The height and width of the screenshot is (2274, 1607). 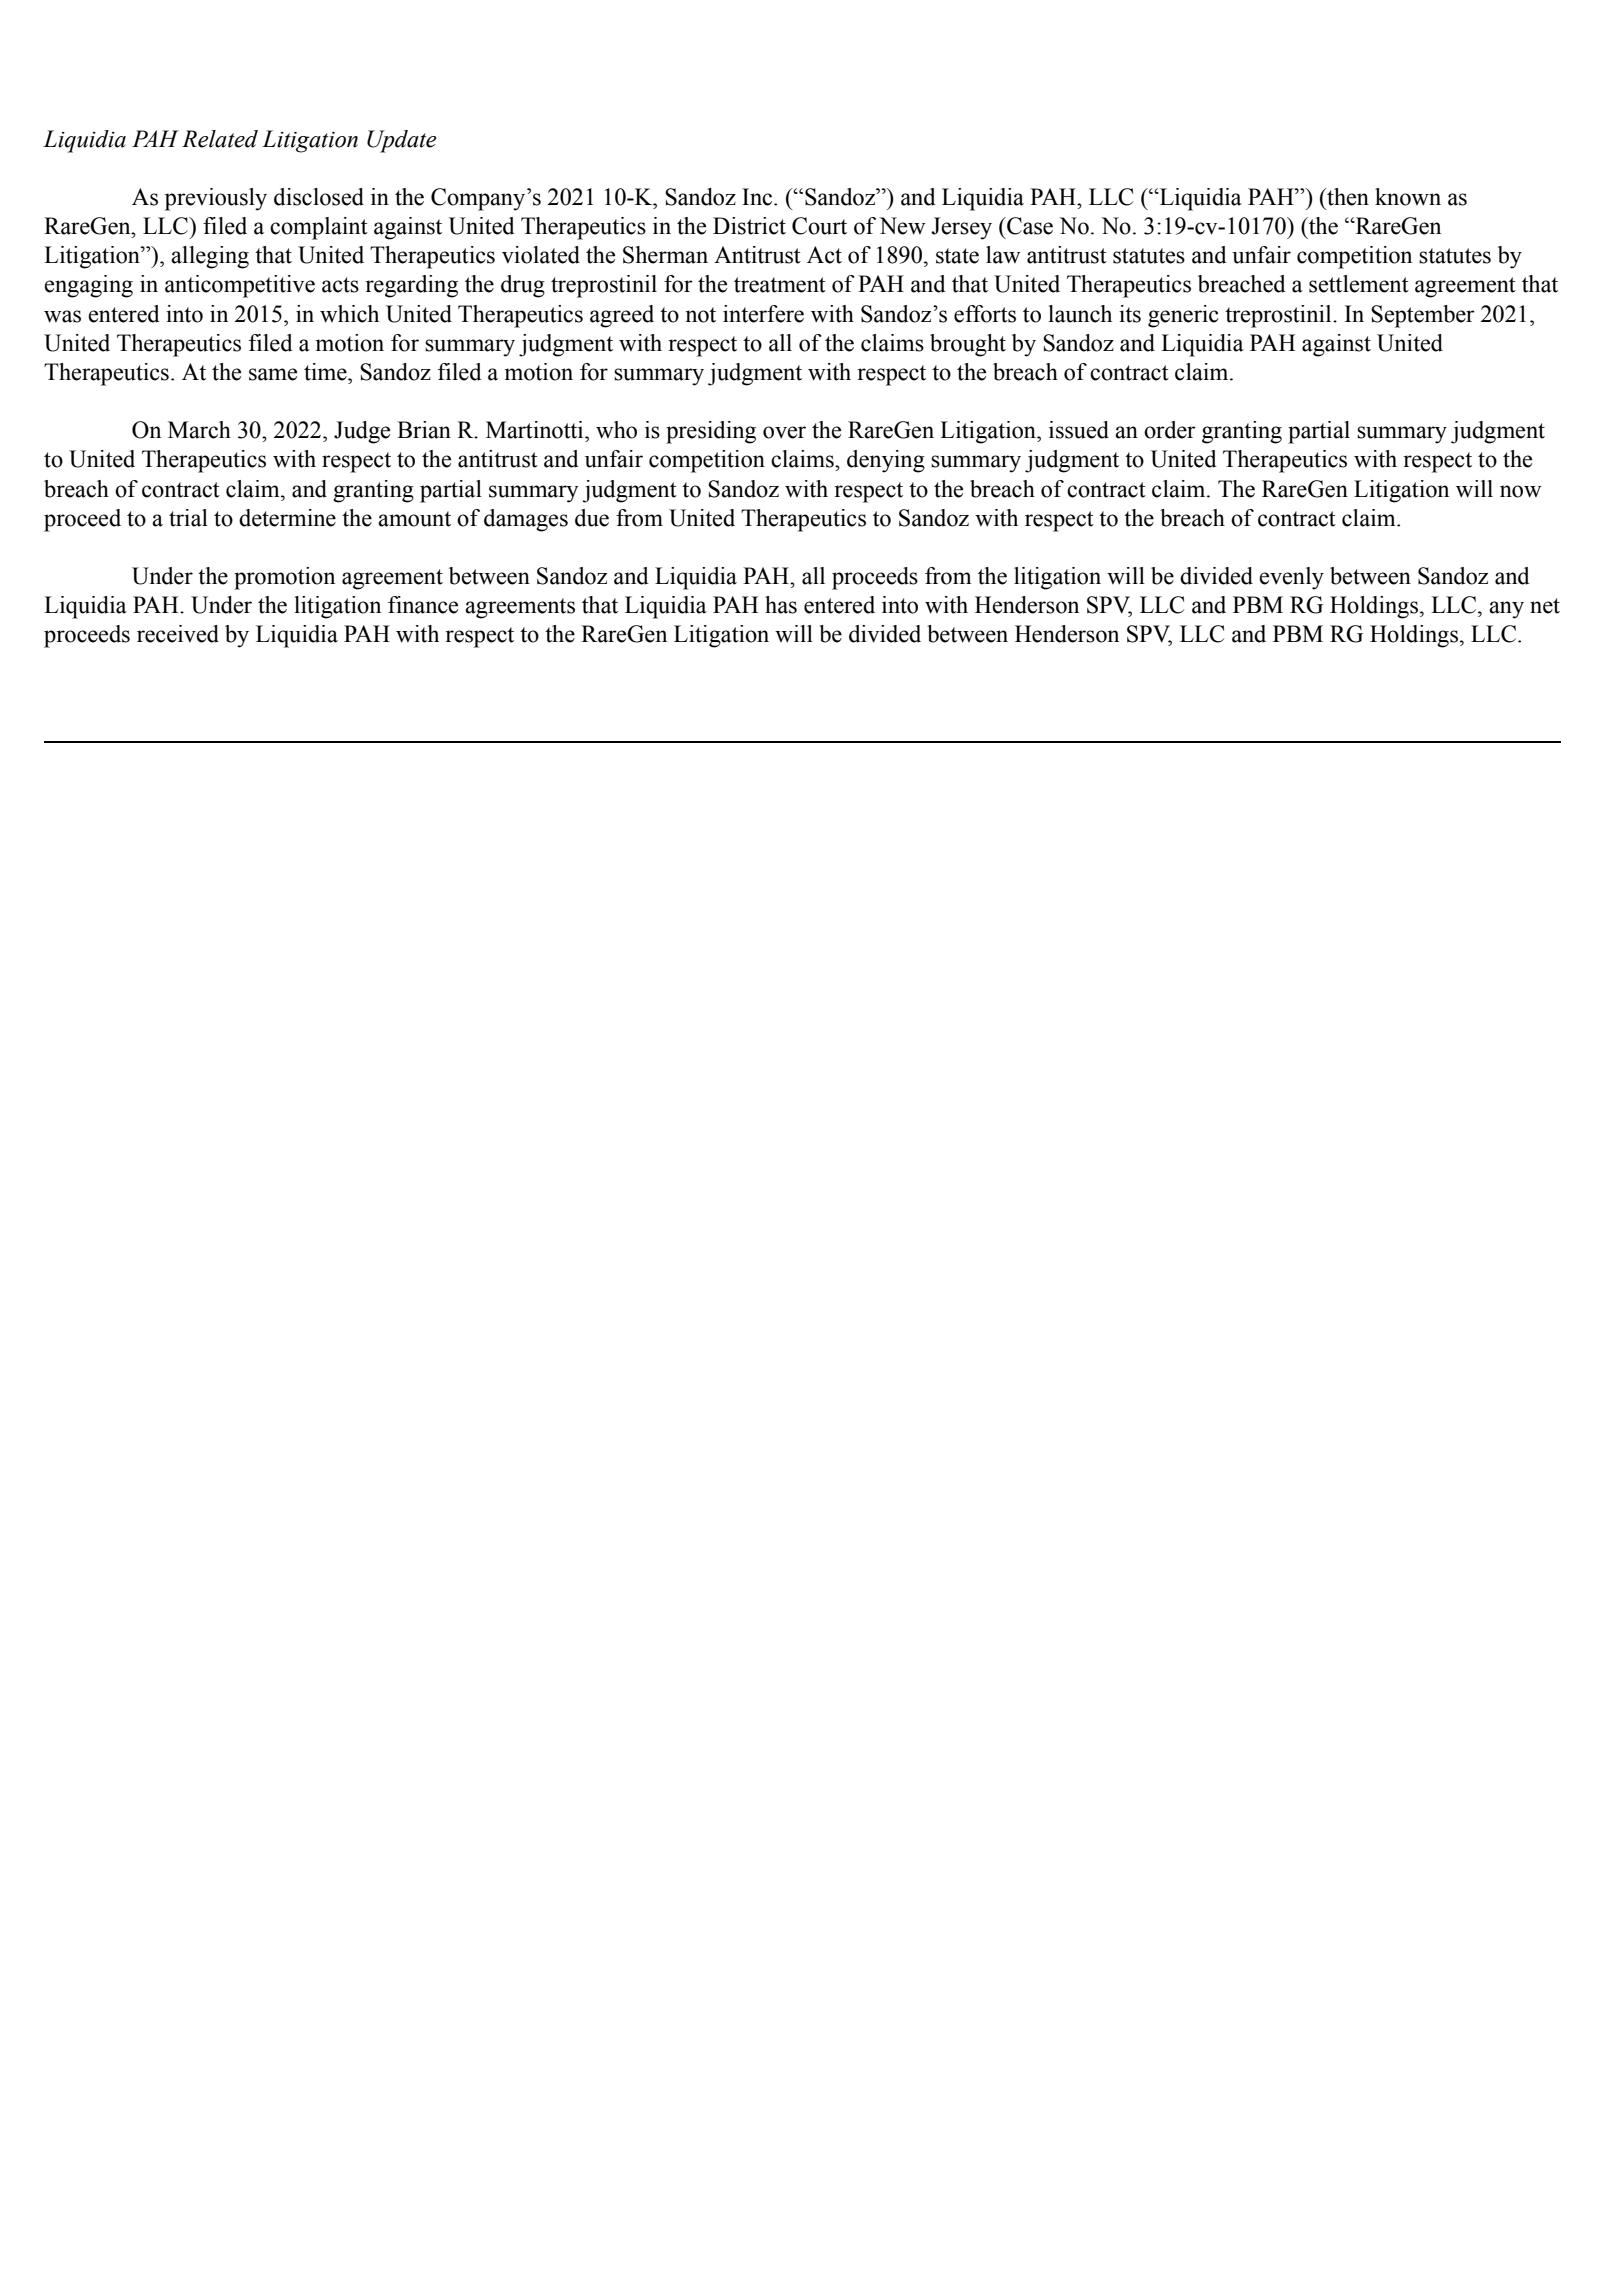 What do you see at coordinates (781, 605) in the screenshot?
I see `has` at bounding box center [781, 605].
